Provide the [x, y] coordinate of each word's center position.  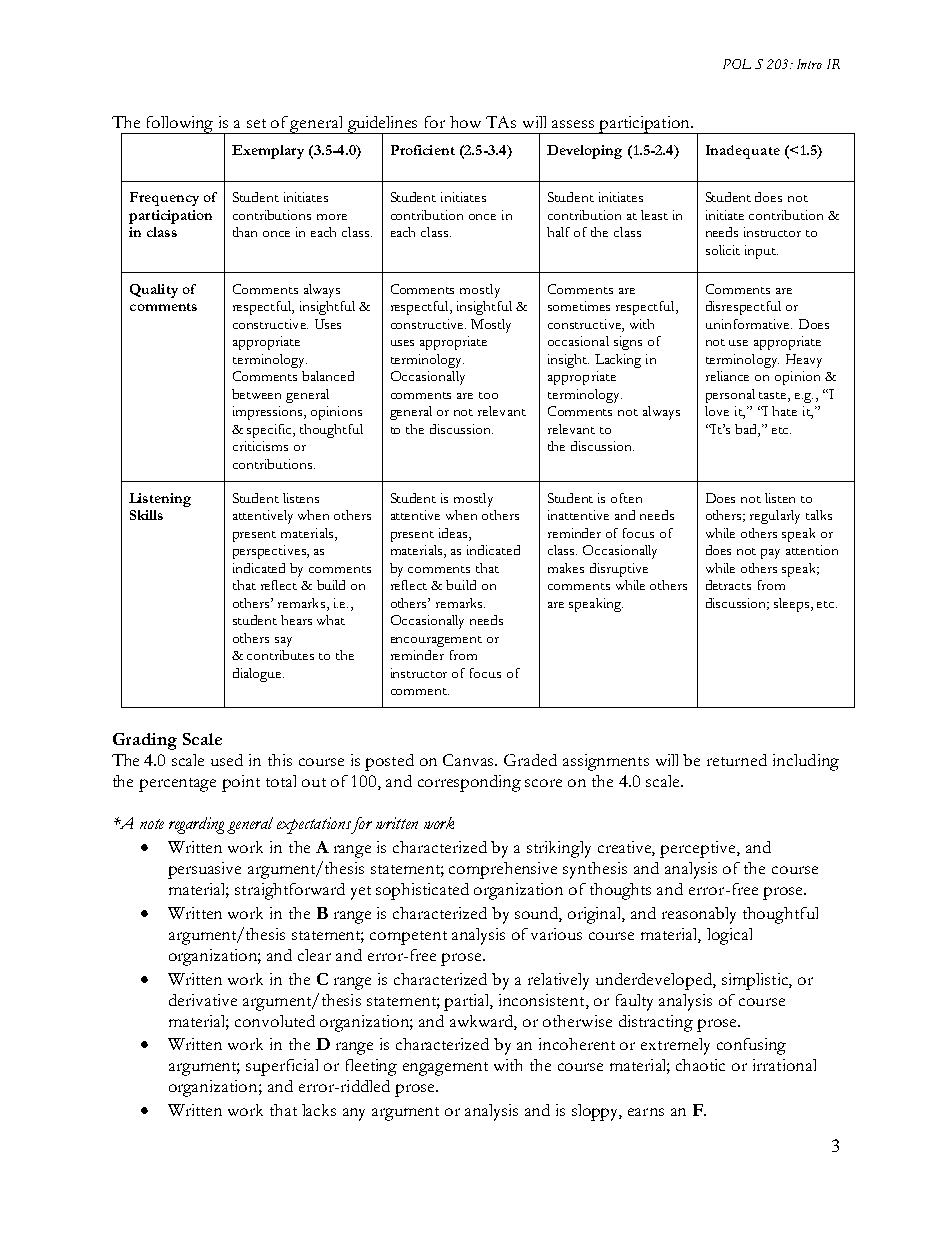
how [465, 122]
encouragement [436, 641]
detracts [728, 585]
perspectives [270, 552]
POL [737, 64]
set [256, 123]
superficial [282, 1067]
